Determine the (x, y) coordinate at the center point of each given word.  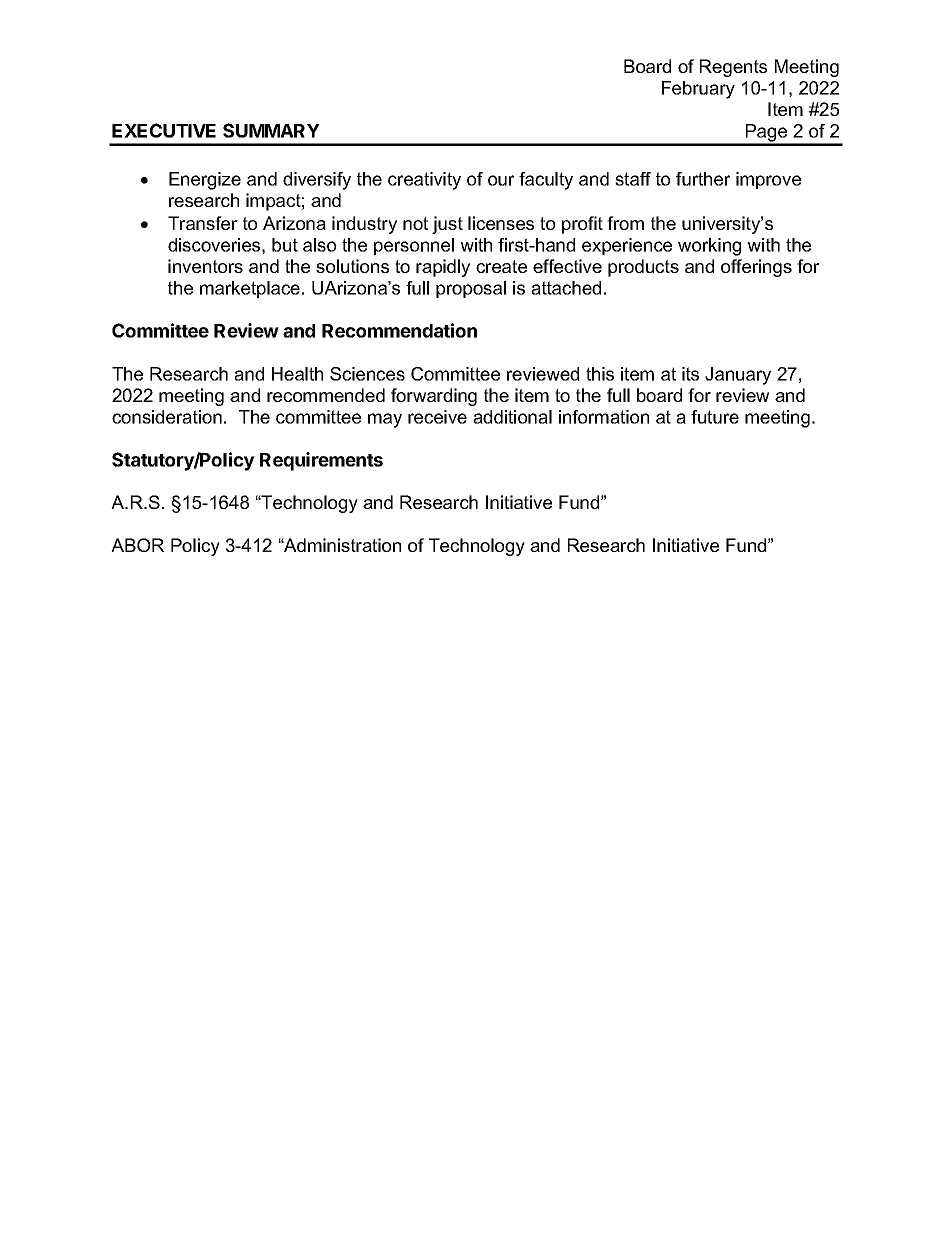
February (698, 90)
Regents (733, 68)
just (447, 225)
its (690, 374)
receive (437, 417)
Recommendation (399, 330)
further (703, 179)
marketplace (250, 289)
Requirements (321, 461)
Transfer (203, 223)
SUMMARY (271, 130)
